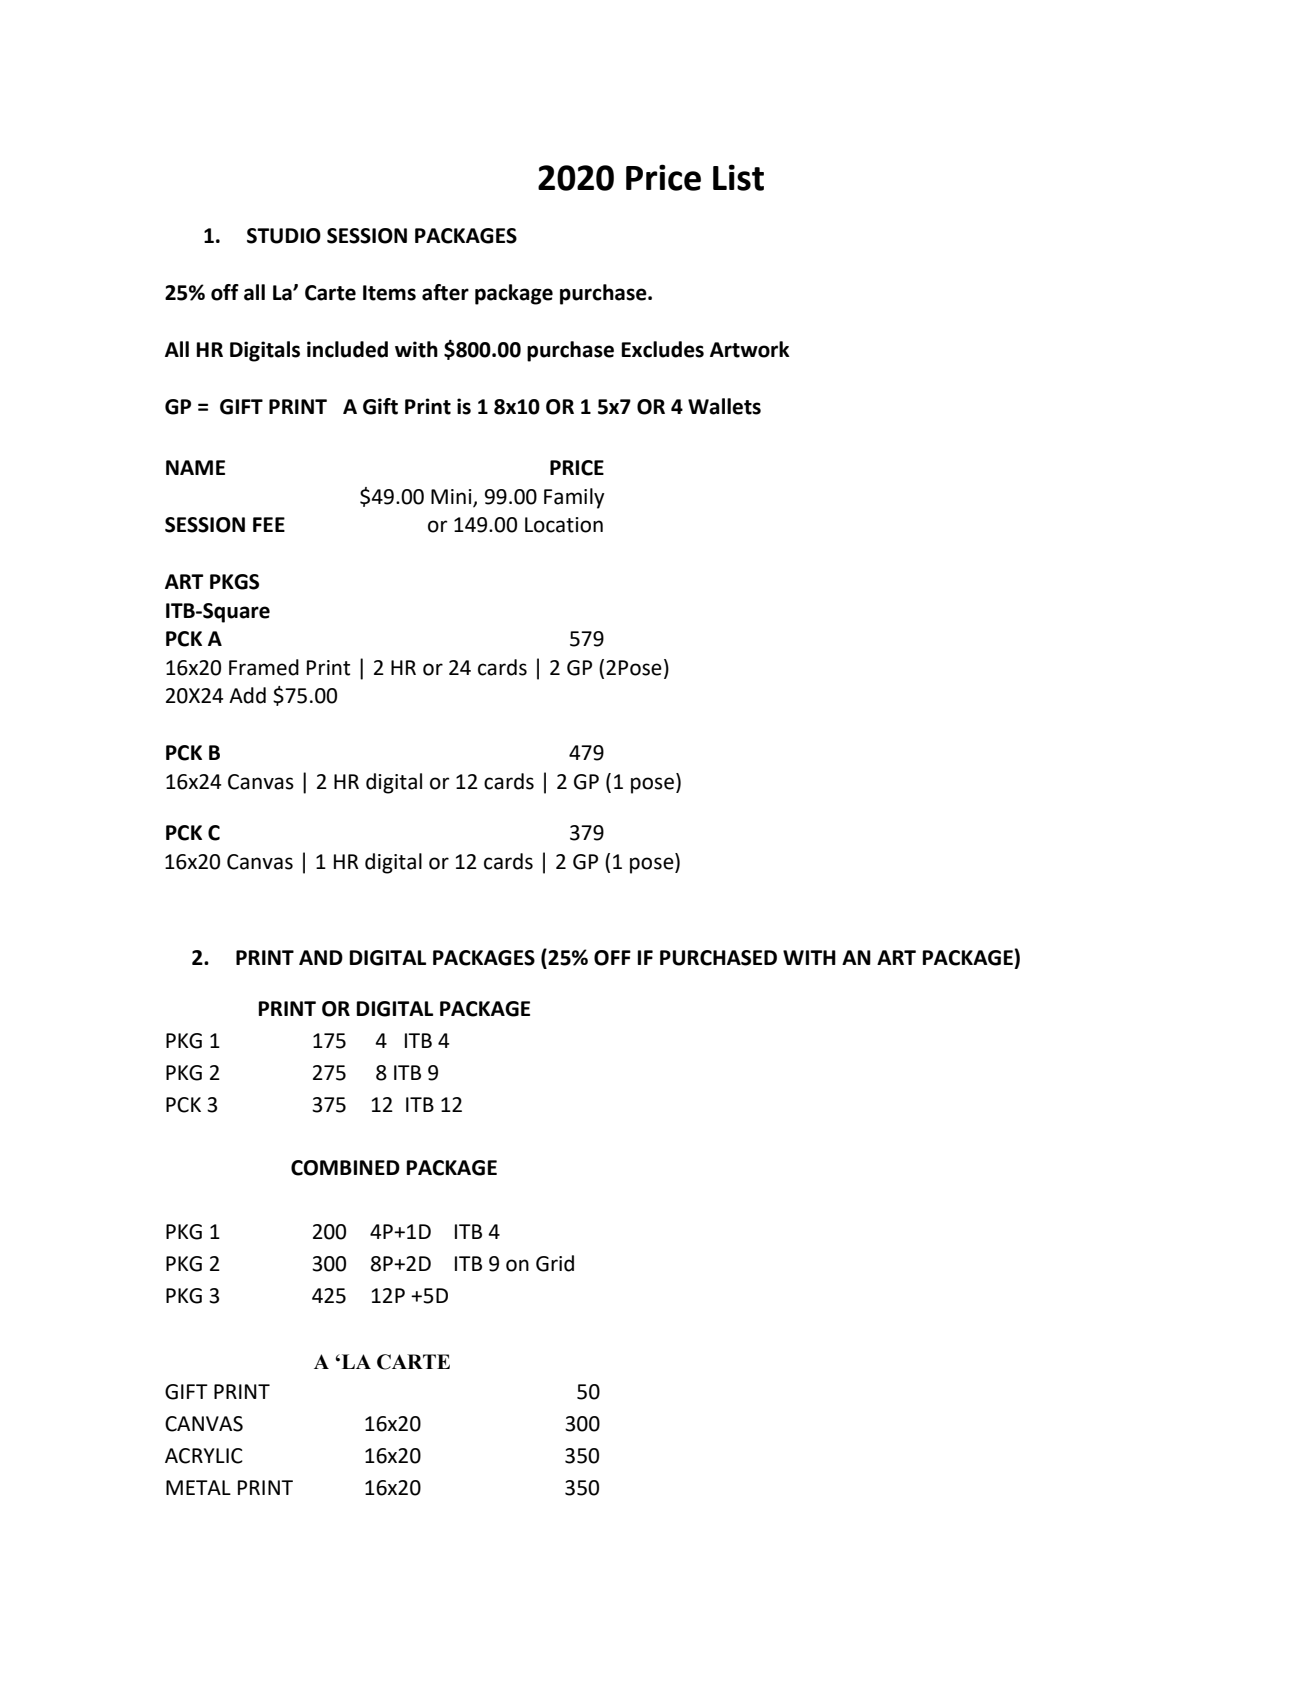 This screenshot has height=1685, width=1302. I want to click on FEE, so click(269, 524).
